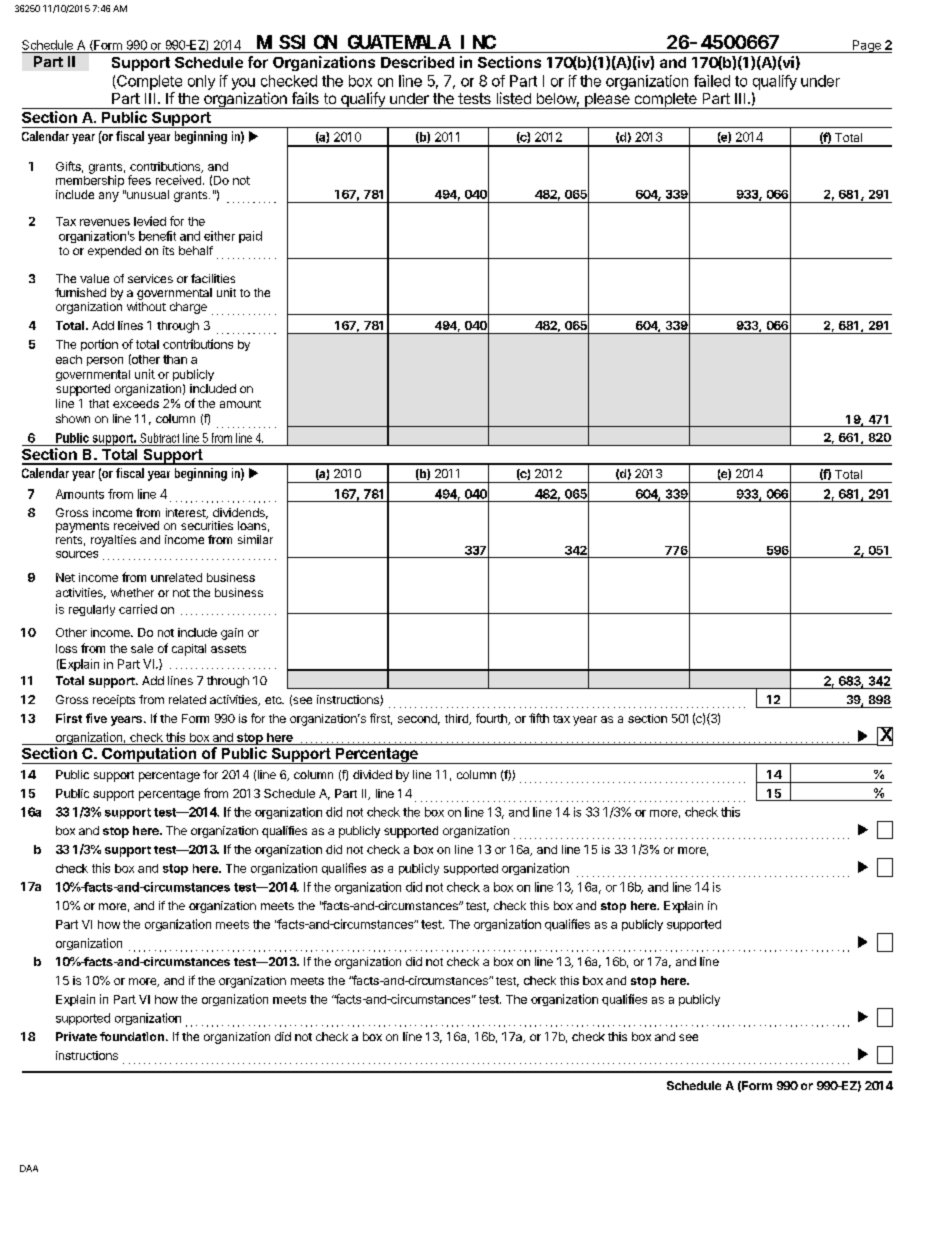  I want to click on only, so click(201, 82).
